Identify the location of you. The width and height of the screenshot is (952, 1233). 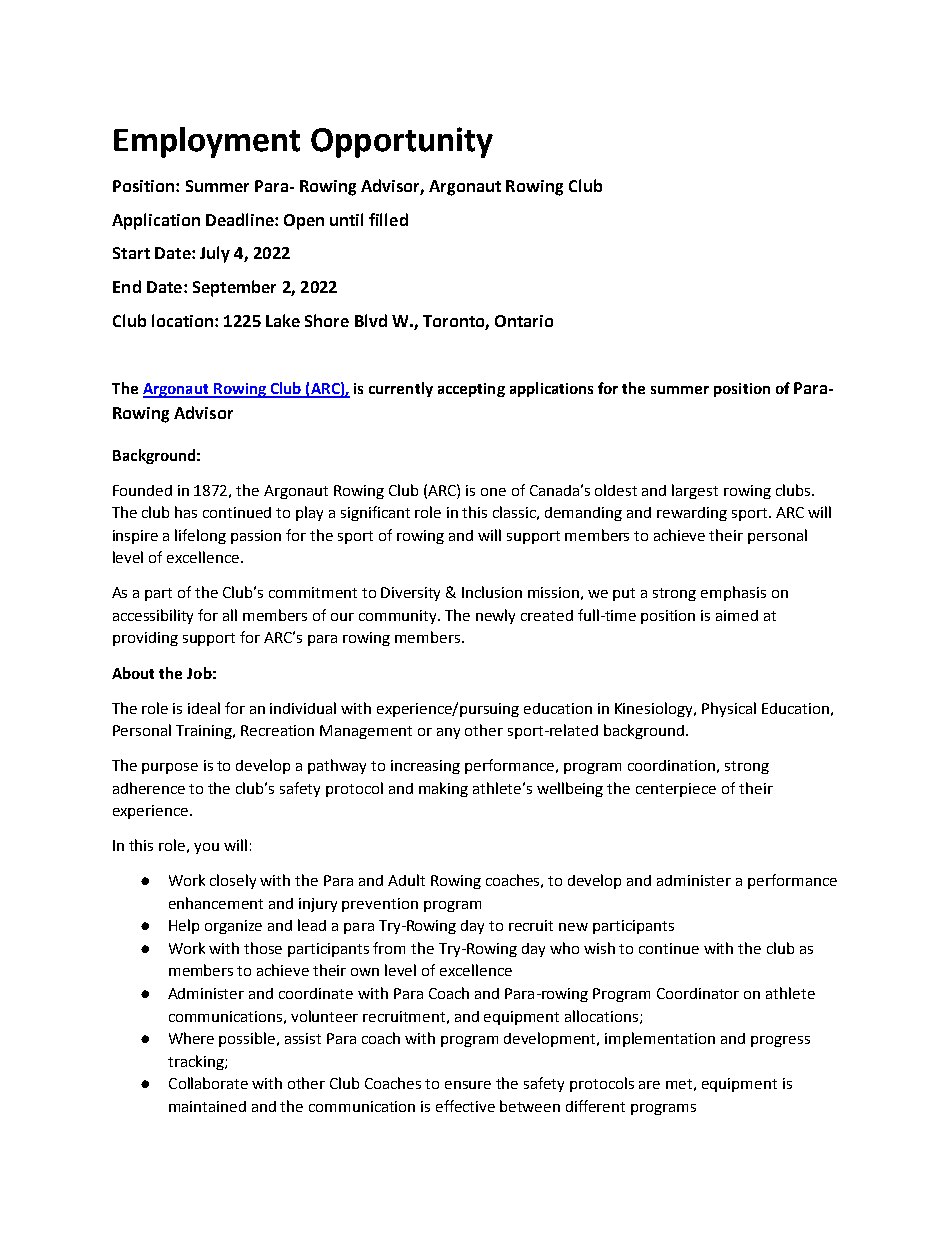
(206, 848).
